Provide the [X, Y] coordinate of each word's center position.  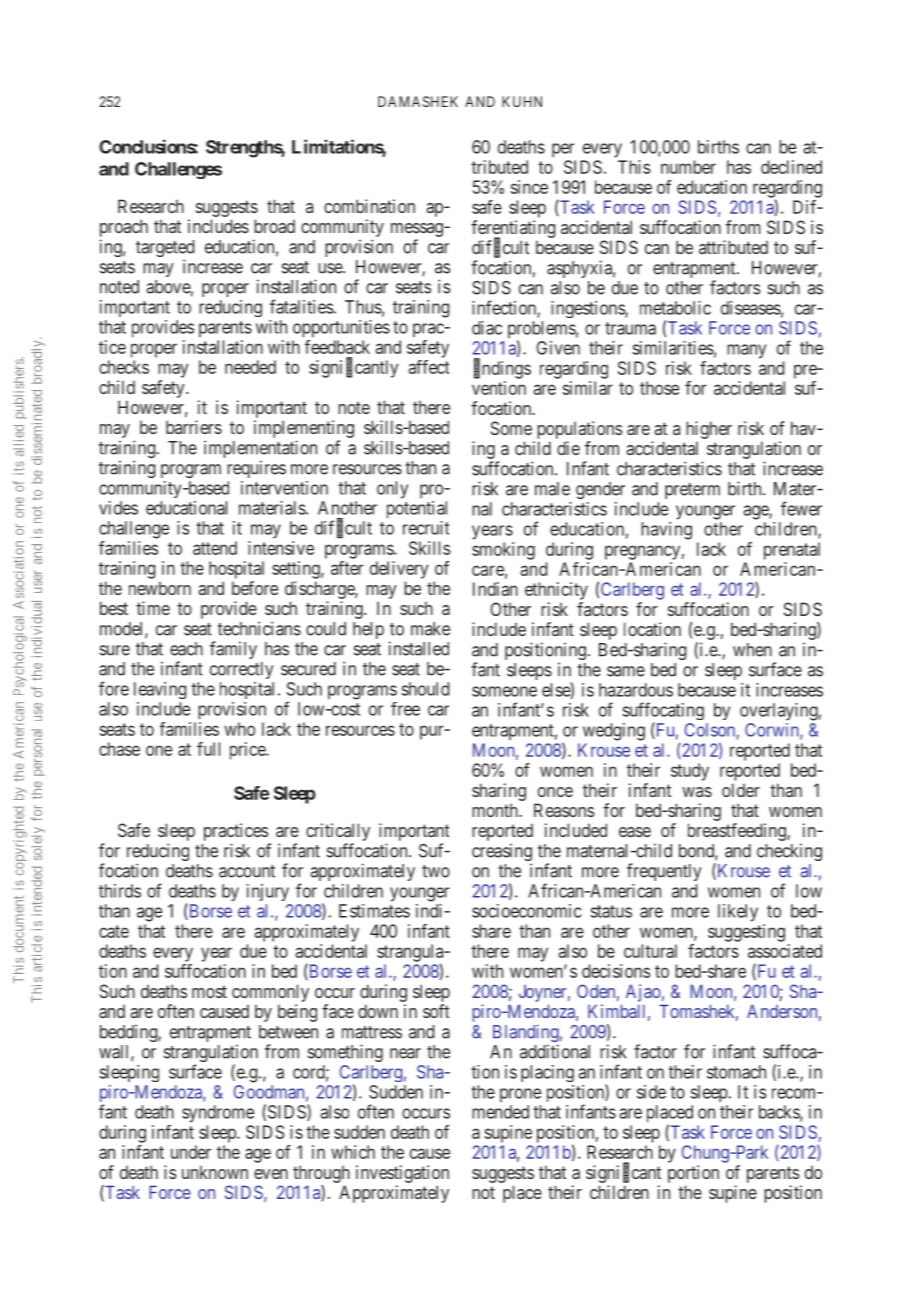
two [436, 871]
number [688, 167]
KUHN [522, 101]
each [186, 649]
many [746, 351]
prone [520, 1095]
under [191, 1152]
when [752, 650]
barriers [194, 427]
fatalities [301, 306]
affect [429, 367]
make [430, 629]
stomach [736, 1072]
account [247, 871]
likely [738, 913]
